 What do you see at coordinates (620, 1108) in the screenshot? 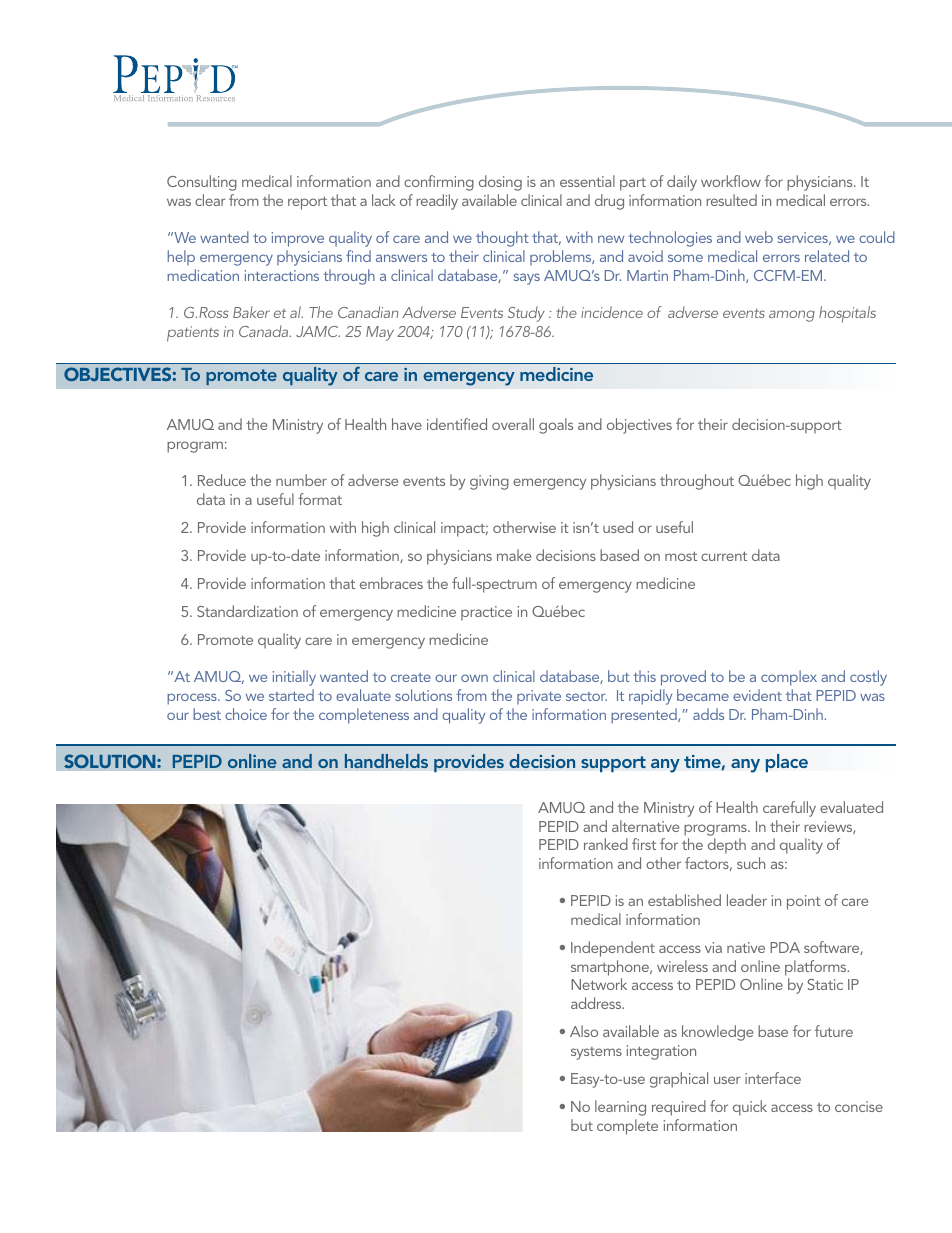
I see `LEARNING` at bounding box center [620, 1108].
